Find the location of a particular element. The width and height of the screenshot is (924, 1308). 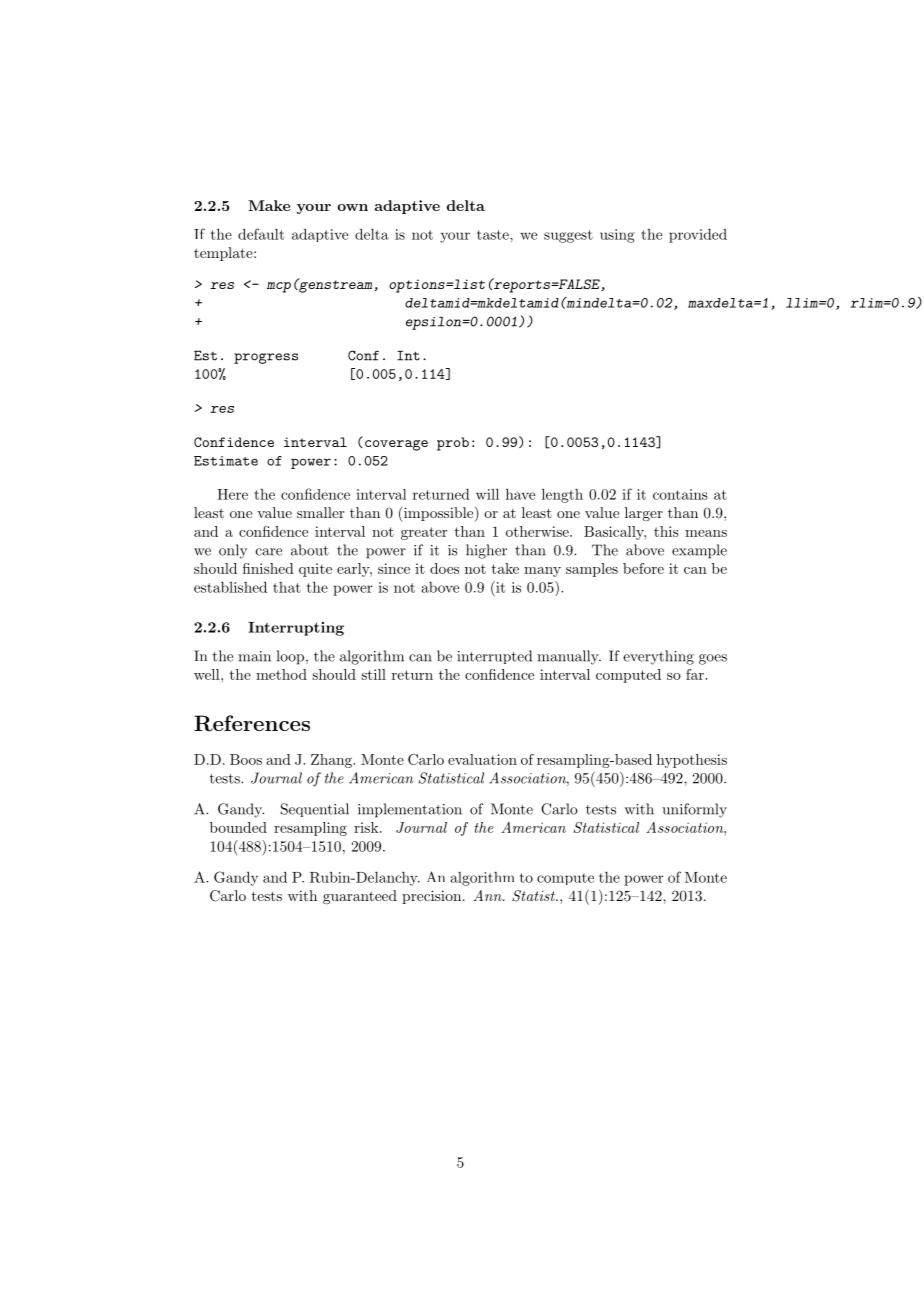

taste is located at coordinates (494, 235).
